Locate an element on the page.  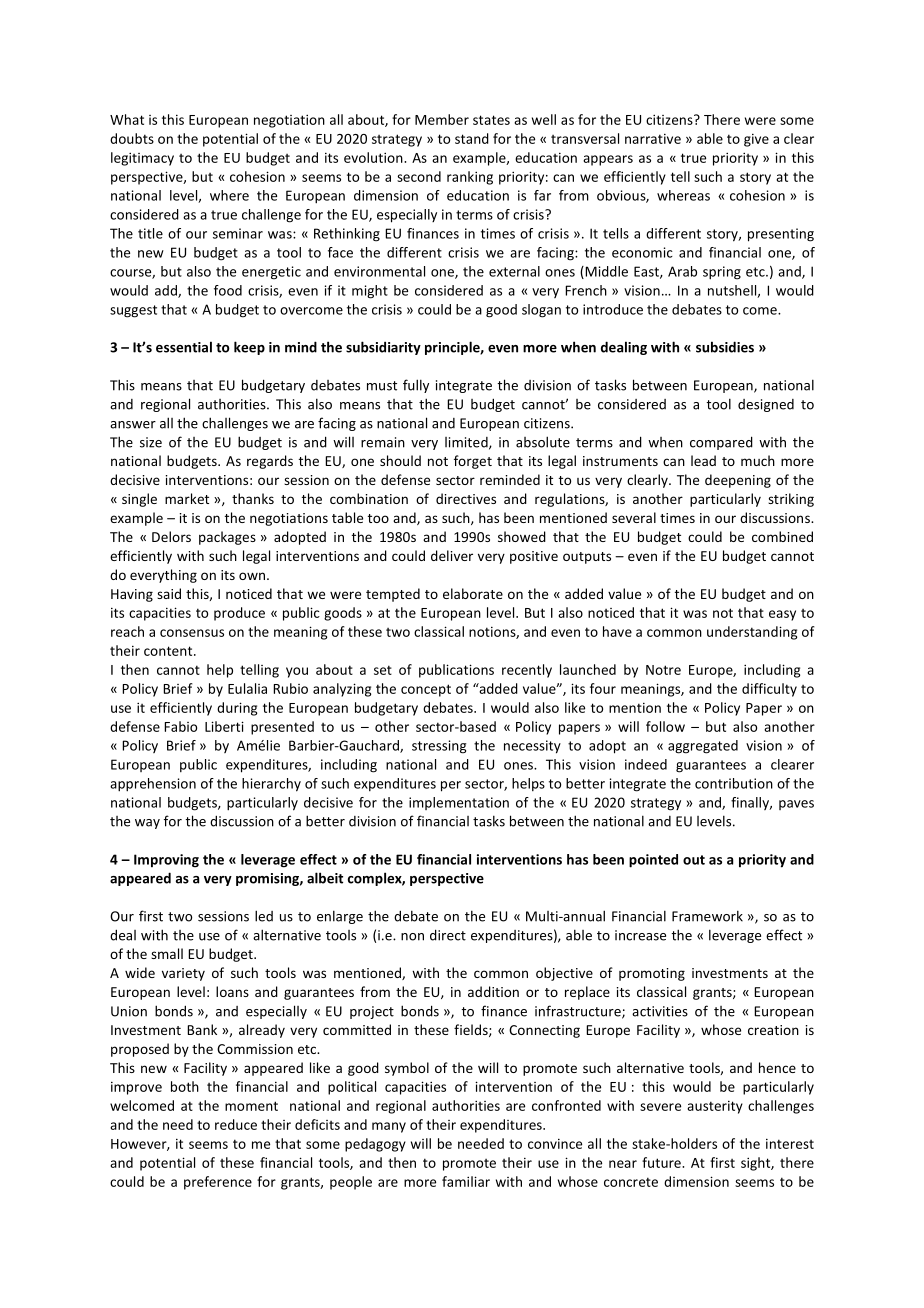
give is located at coordinates (756, 140).
